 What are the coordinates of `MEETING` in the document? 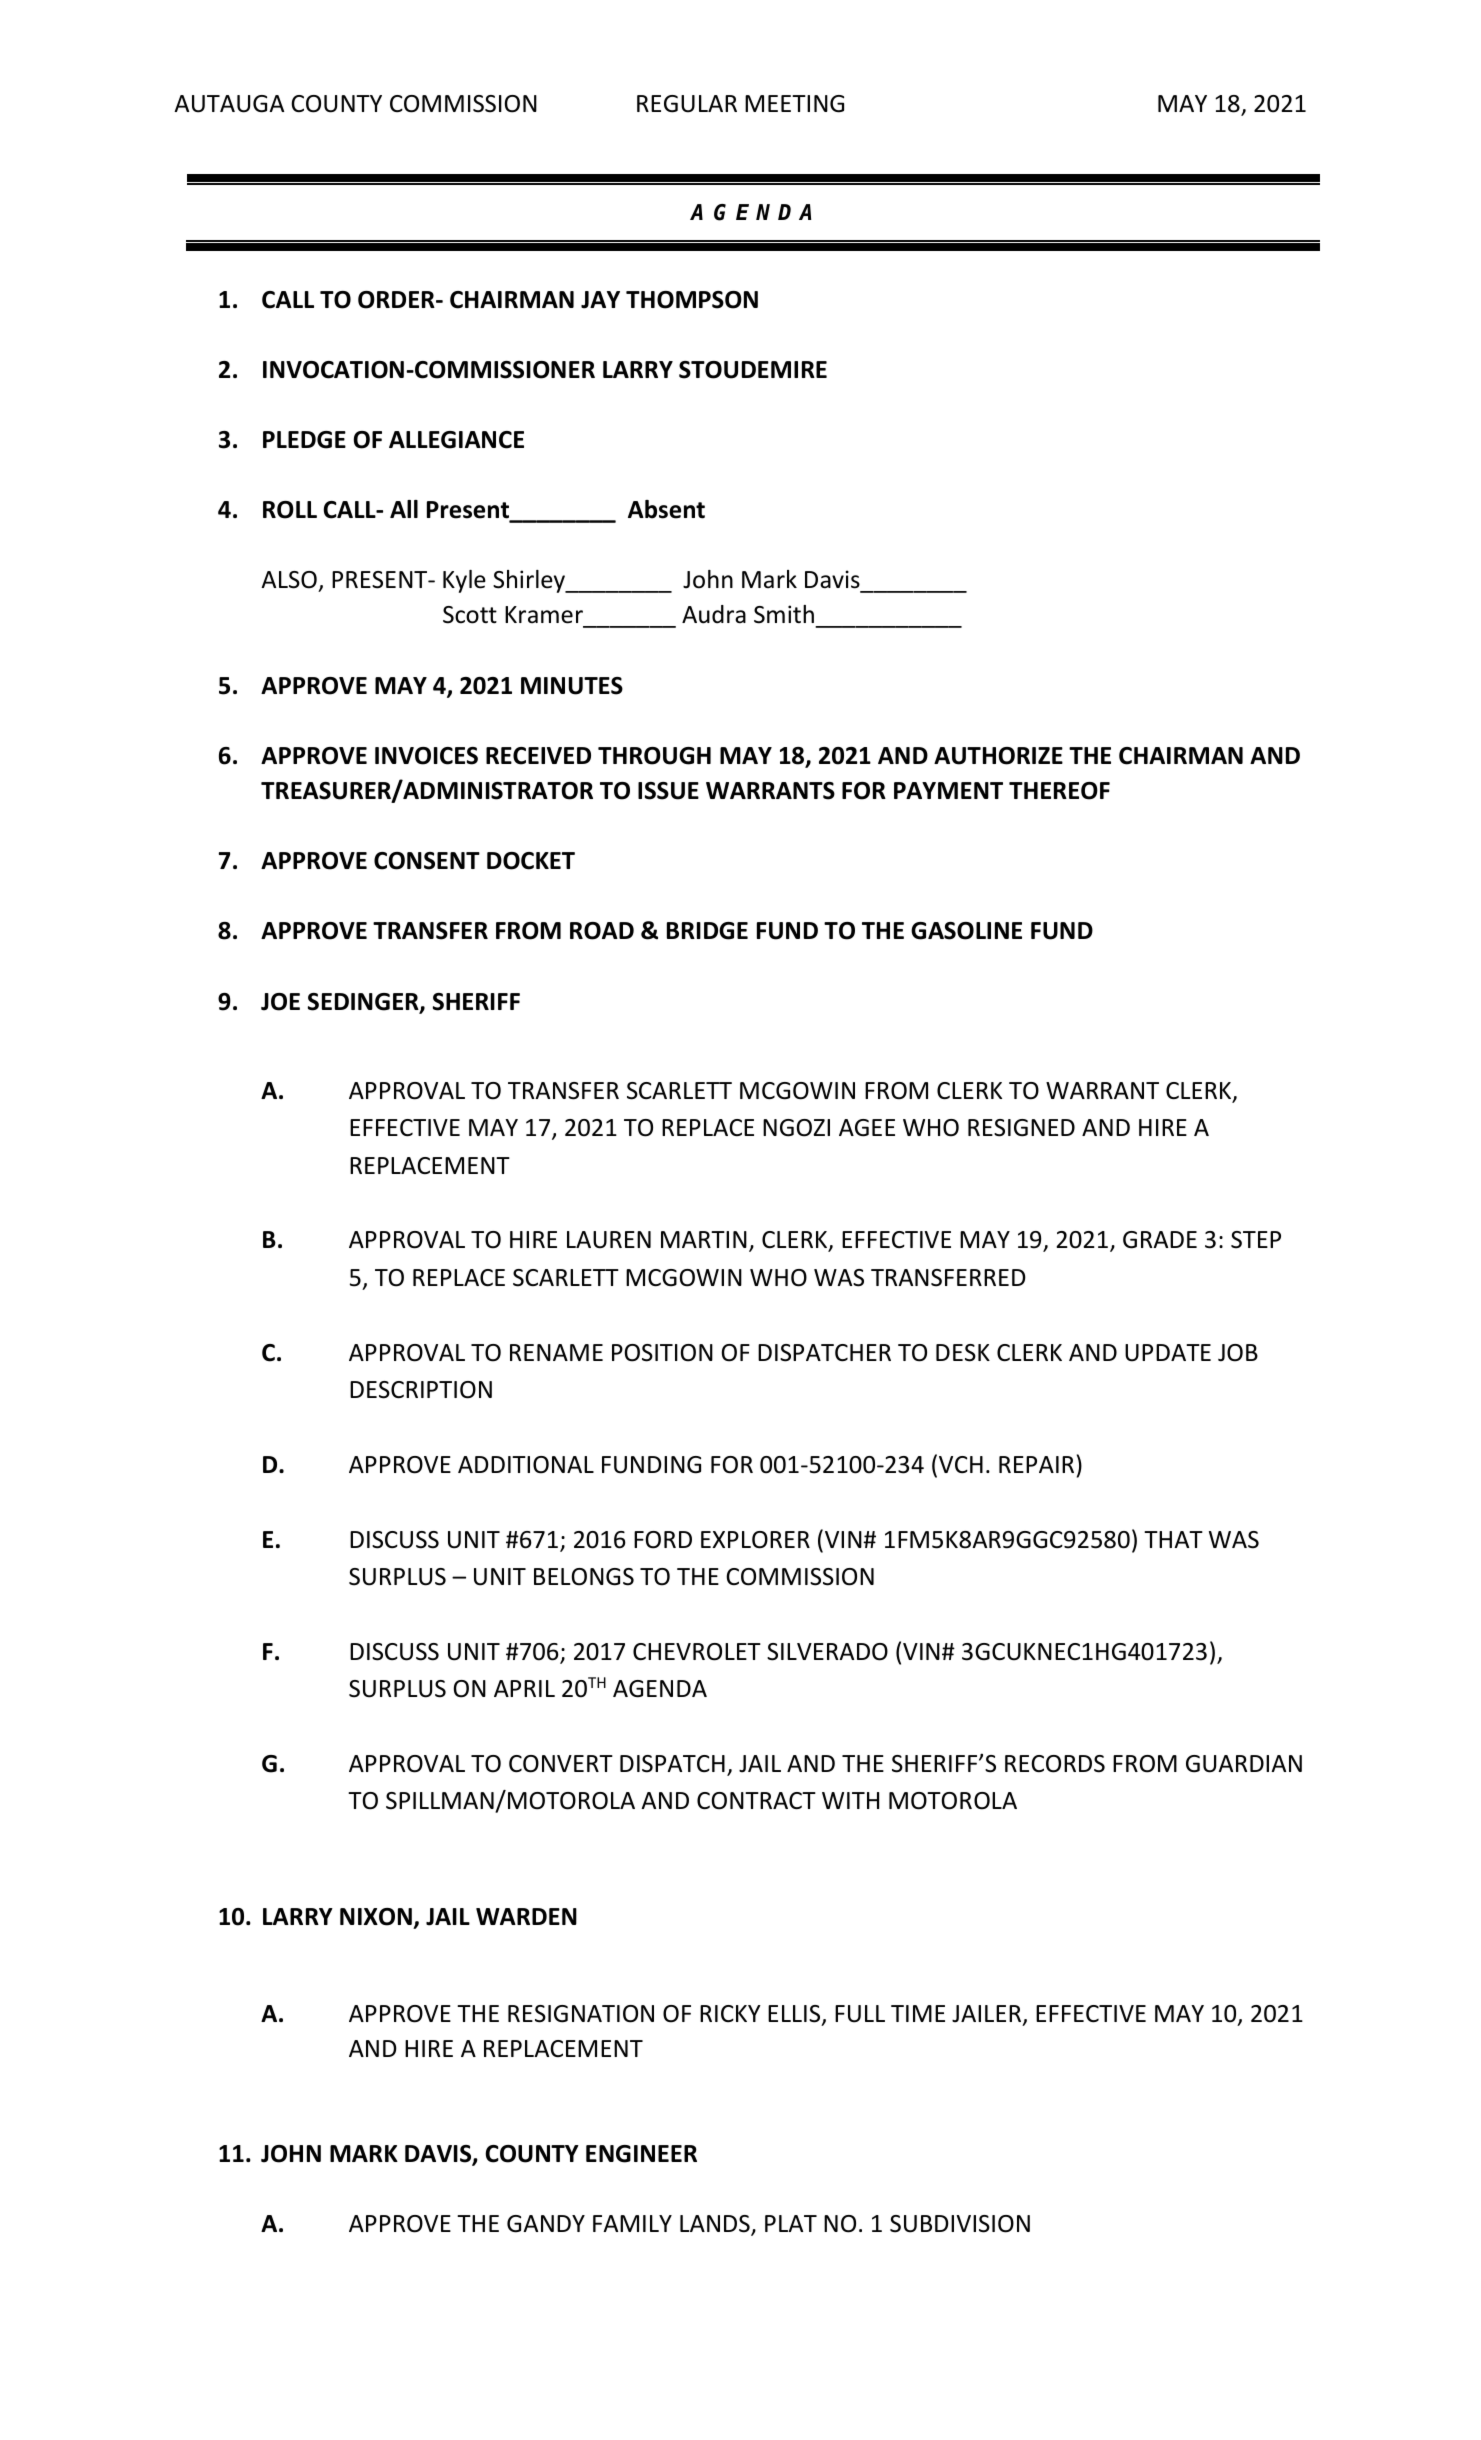 It's located at (794, 104).
